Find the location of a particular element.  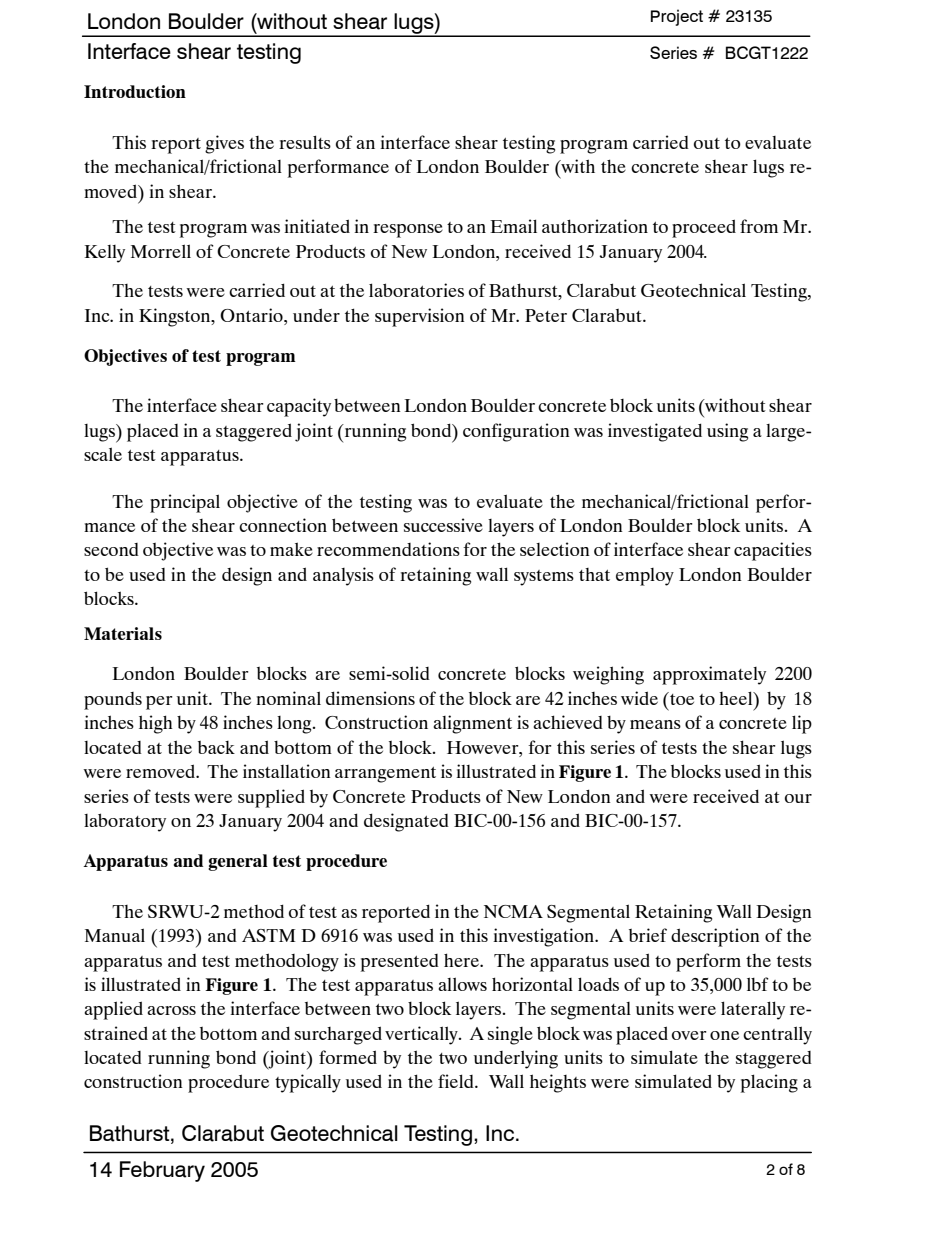

Project is located at coordinates (677, 17).
